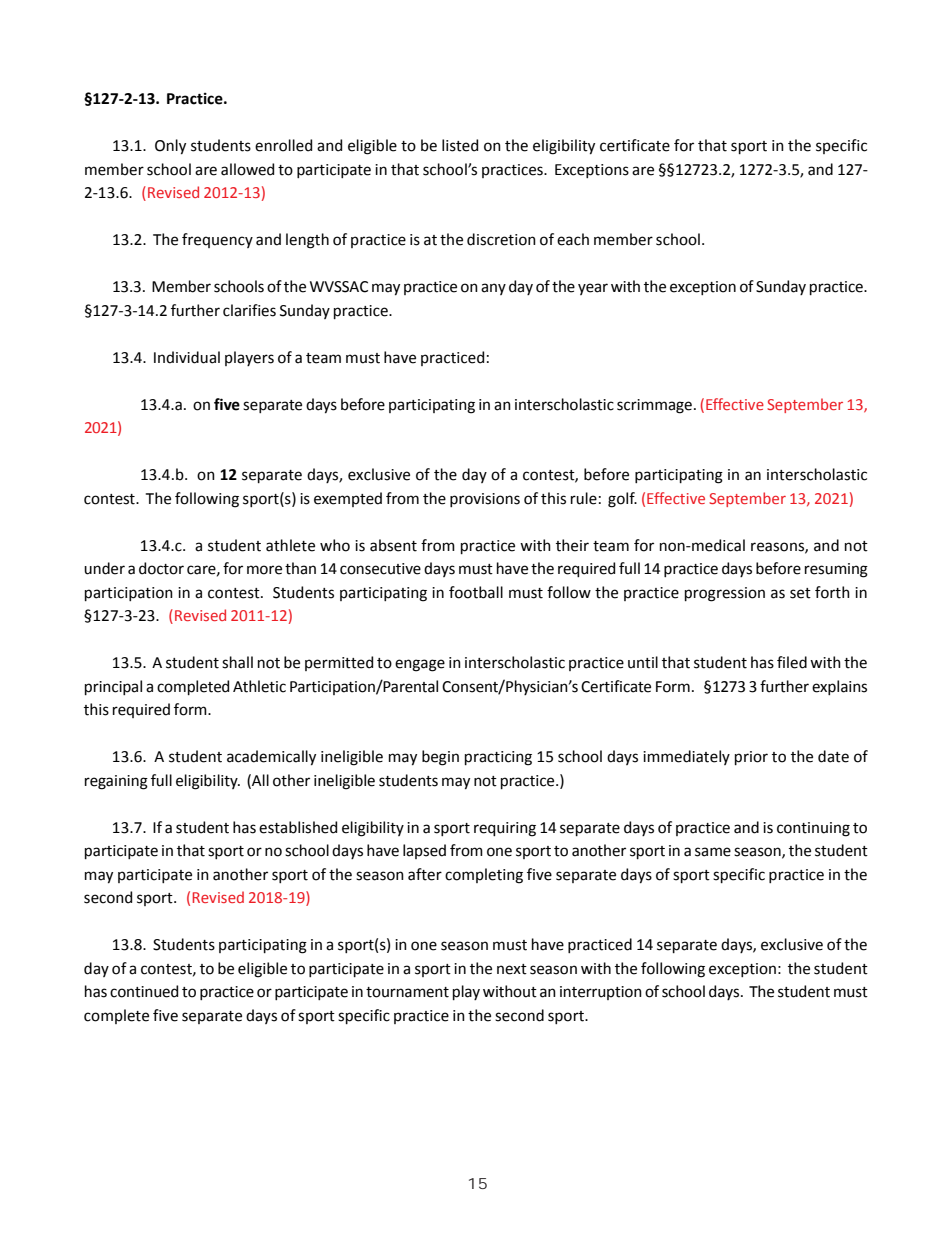 This document has width=952, height=1233. Describe the element at coordinates (622, 500) in the document. I see `golf` at that location.
